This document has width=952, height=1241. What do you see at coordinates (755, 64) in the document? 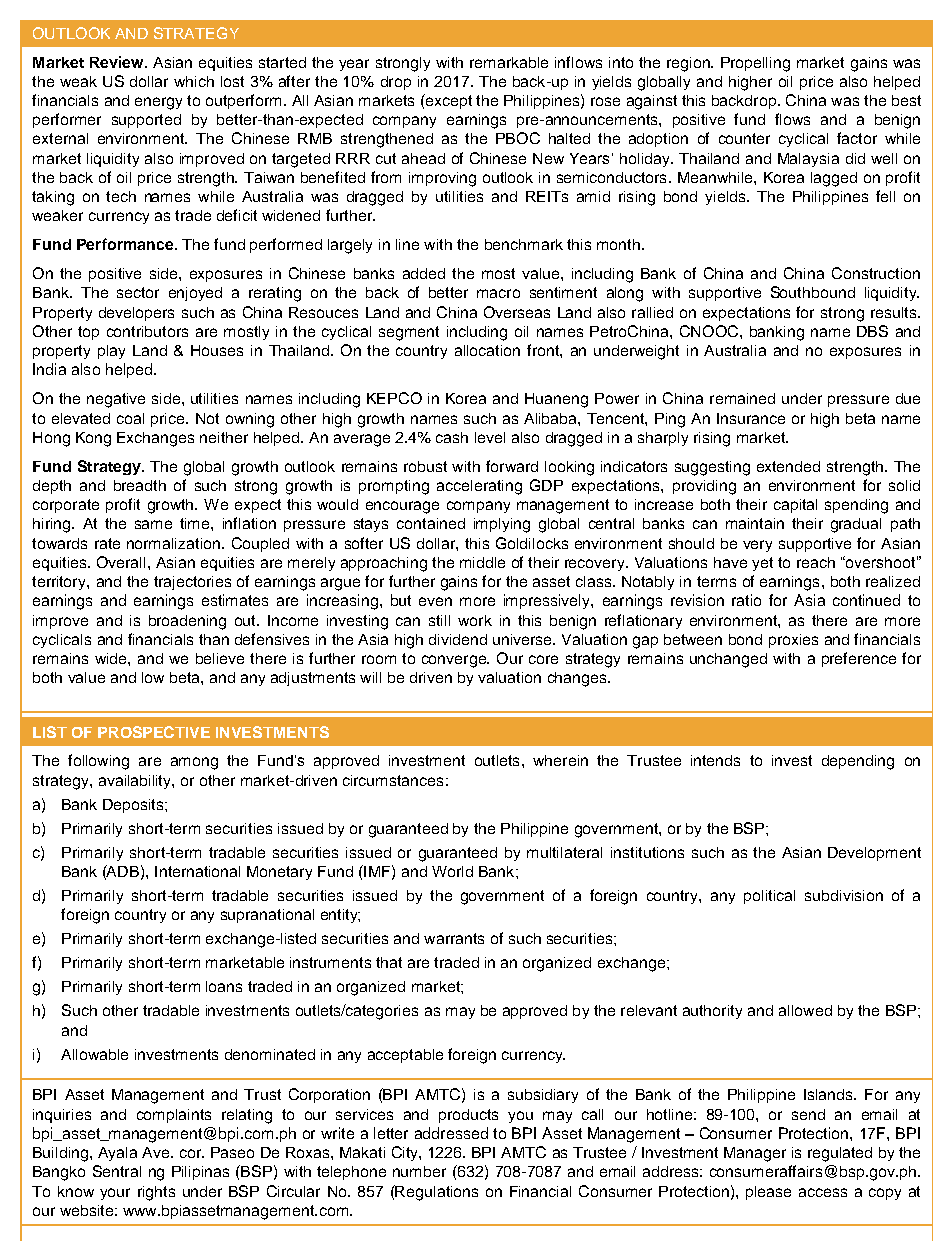
I see `Propelling` at bounding box center [755, 64].
